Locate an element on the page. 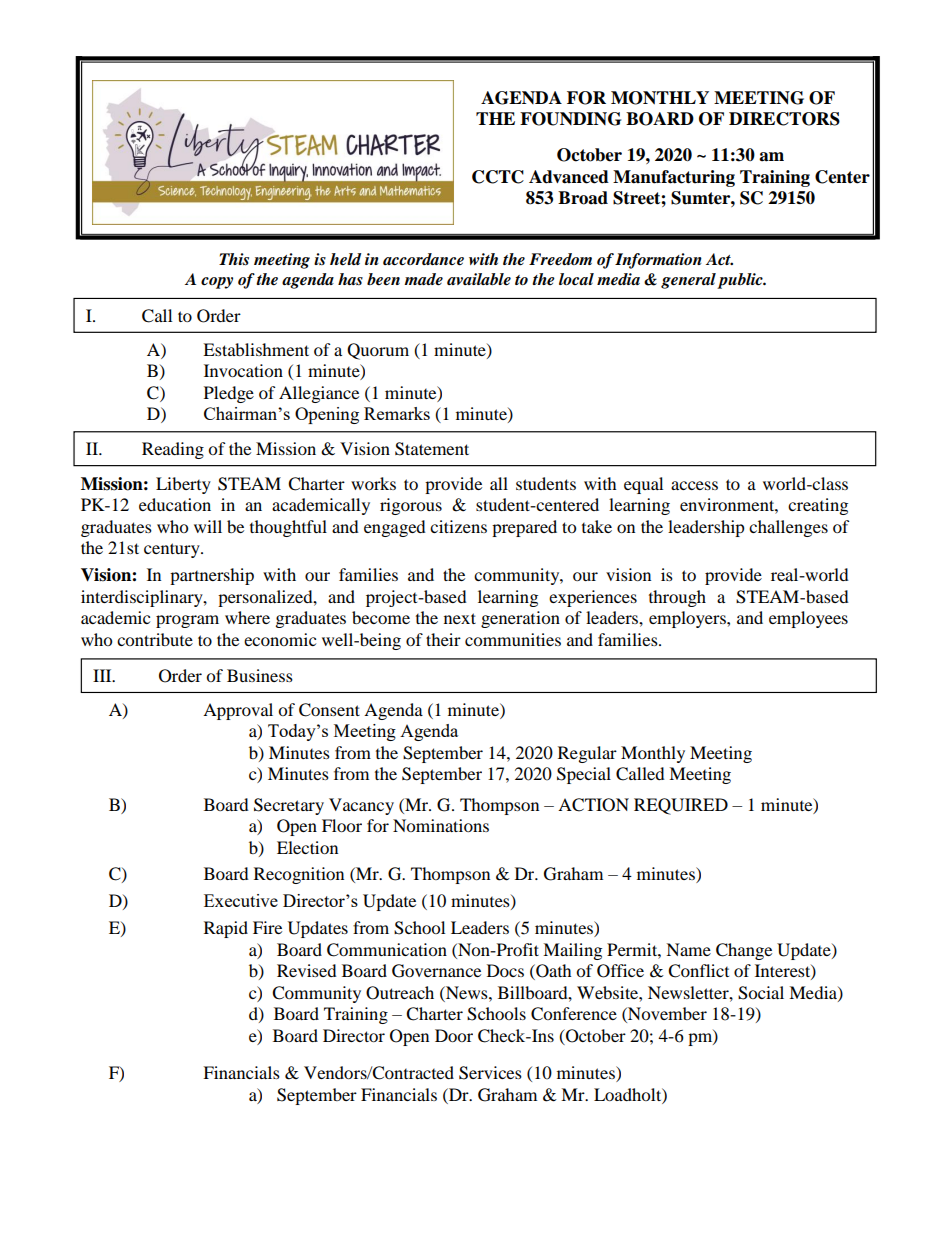 The width and height of the document is (952, 1233). Nominations is located at coordinates (441, 825).
